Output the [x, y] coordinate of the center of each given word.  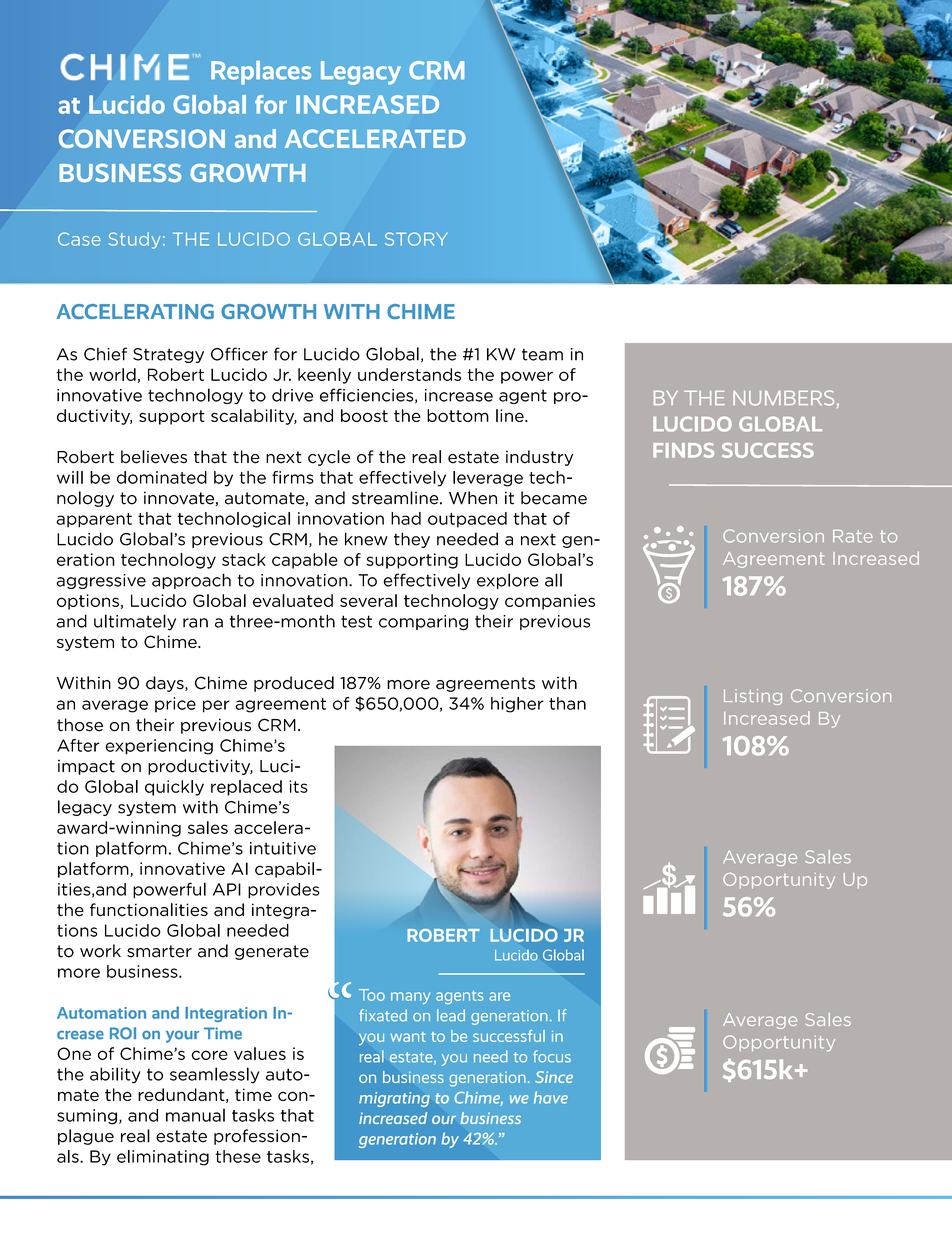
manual [195, 1115]
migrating [394, 1099]
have [551, 1097]
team [542, 354]
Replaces [261, 73]
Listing [753, 697]
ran [195, 623]
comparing [423, 623]
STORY [416, 239]
